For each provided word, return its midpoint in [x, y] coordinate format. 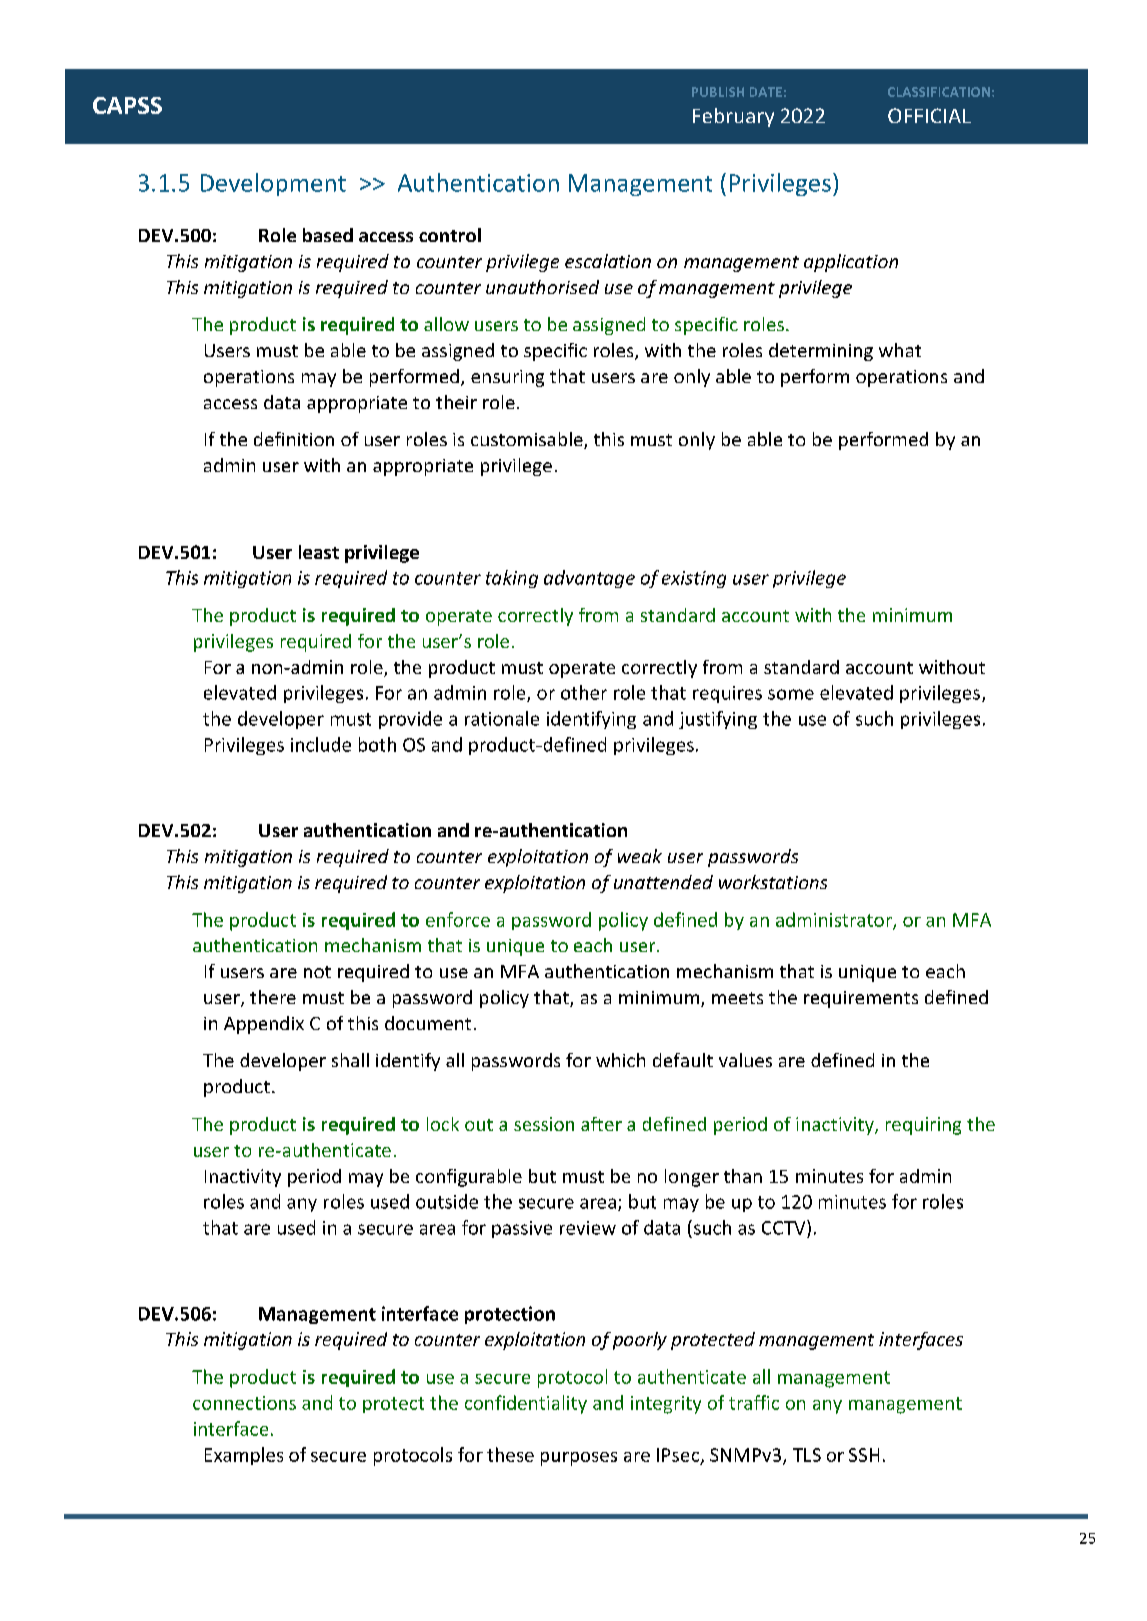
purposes [579, 1459]
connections [244, 1403]
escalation [608, 261]
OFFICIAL [929, 115]
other [584, 692]
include [321, 744]
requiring [923, 1126]
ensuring [507, 378]
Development [273, 184]
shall [350, 1060]
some [791, 694]
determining [821, 352]
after [601, 1124]
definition [294, 439]
